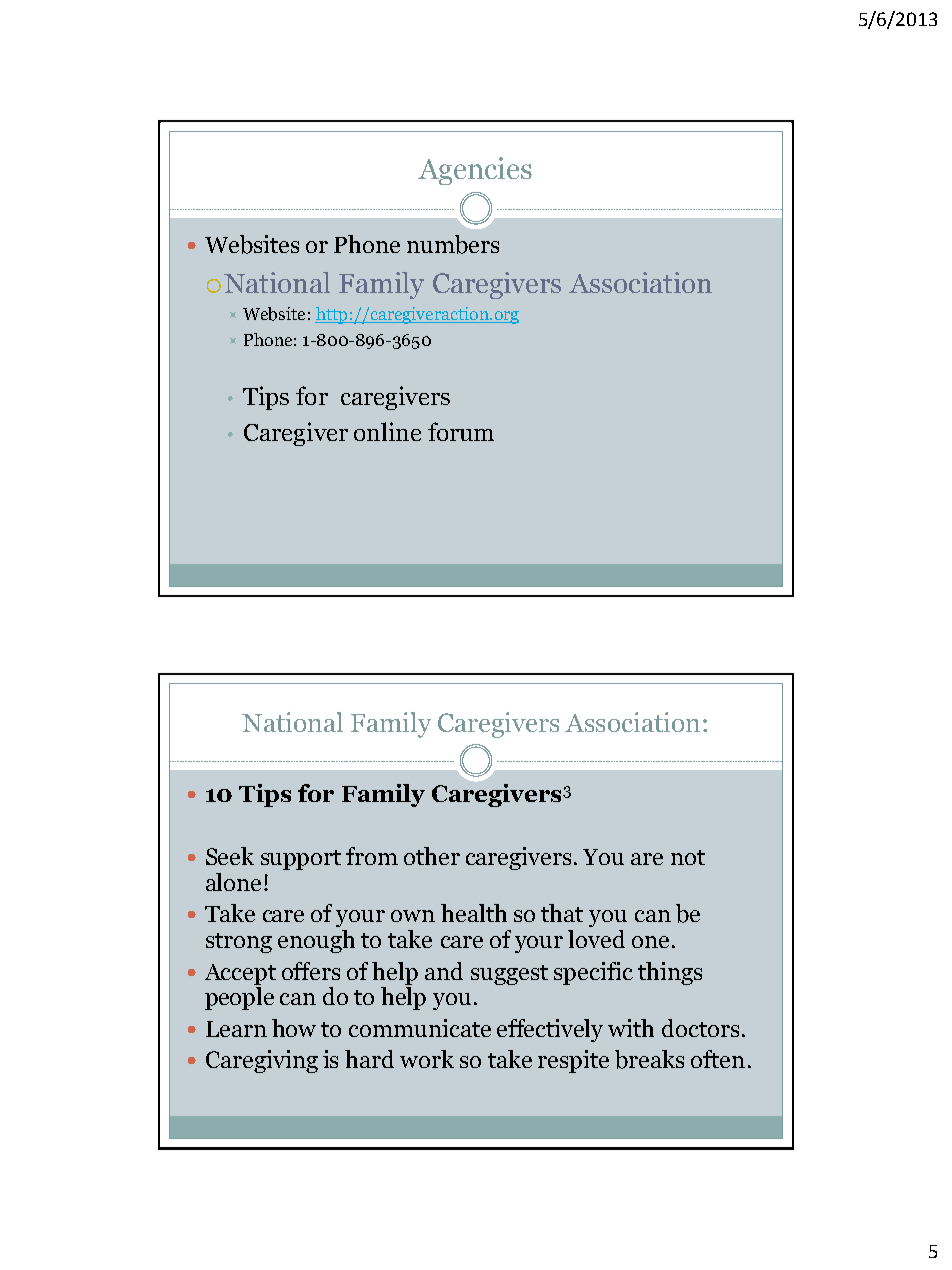 This screenshot has width=952, height=1270. I want to click on that, so click(562, 913).
